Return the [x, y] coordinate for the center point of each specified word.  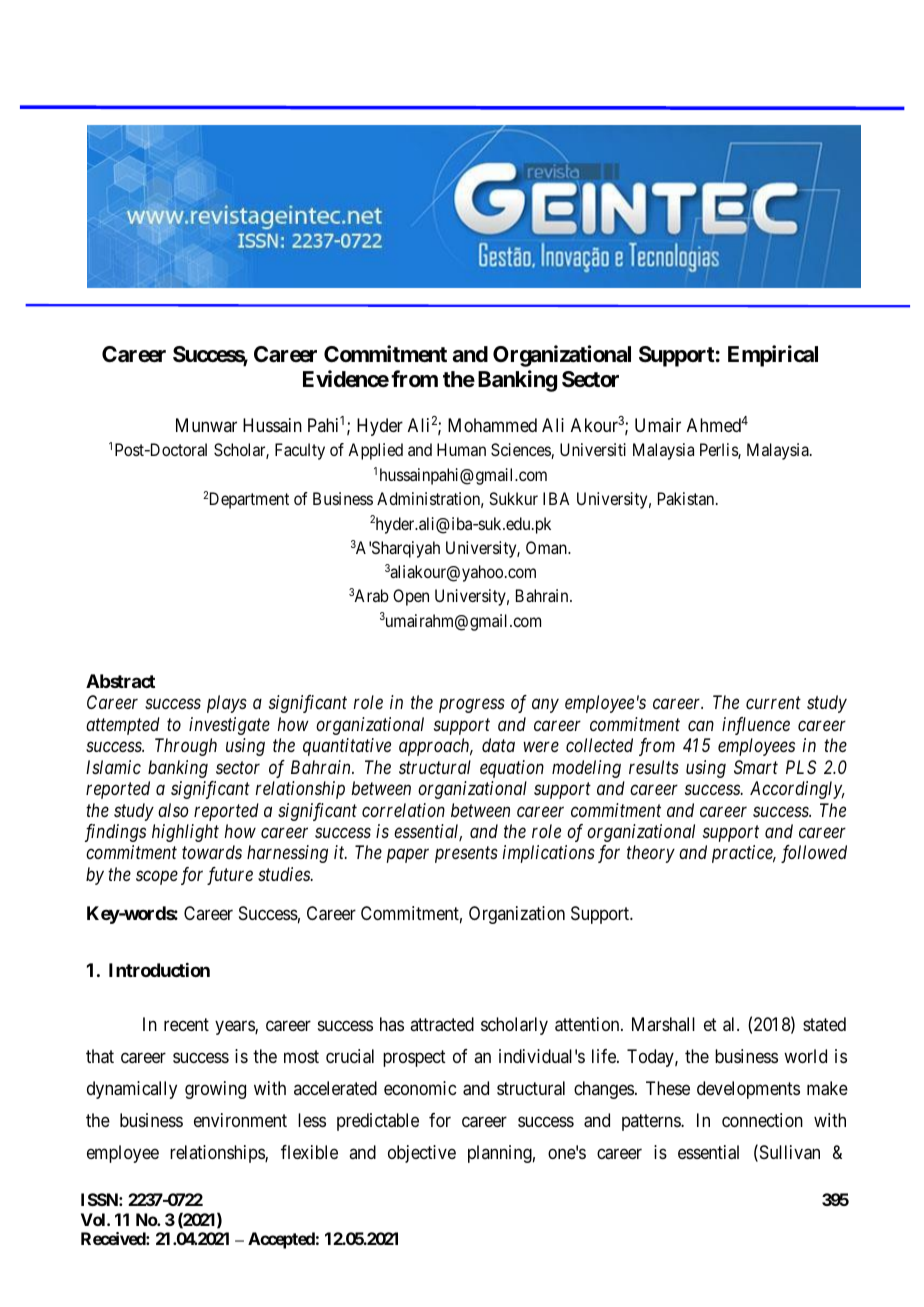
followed [814, 854]
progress [472, 706]
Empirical [773, 356]
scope [157, 878]
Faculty [300, 451]
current [773, 703]
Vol [94, 1219]
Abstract [120, 681]
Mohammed [492, 425]
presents [466, 855]
